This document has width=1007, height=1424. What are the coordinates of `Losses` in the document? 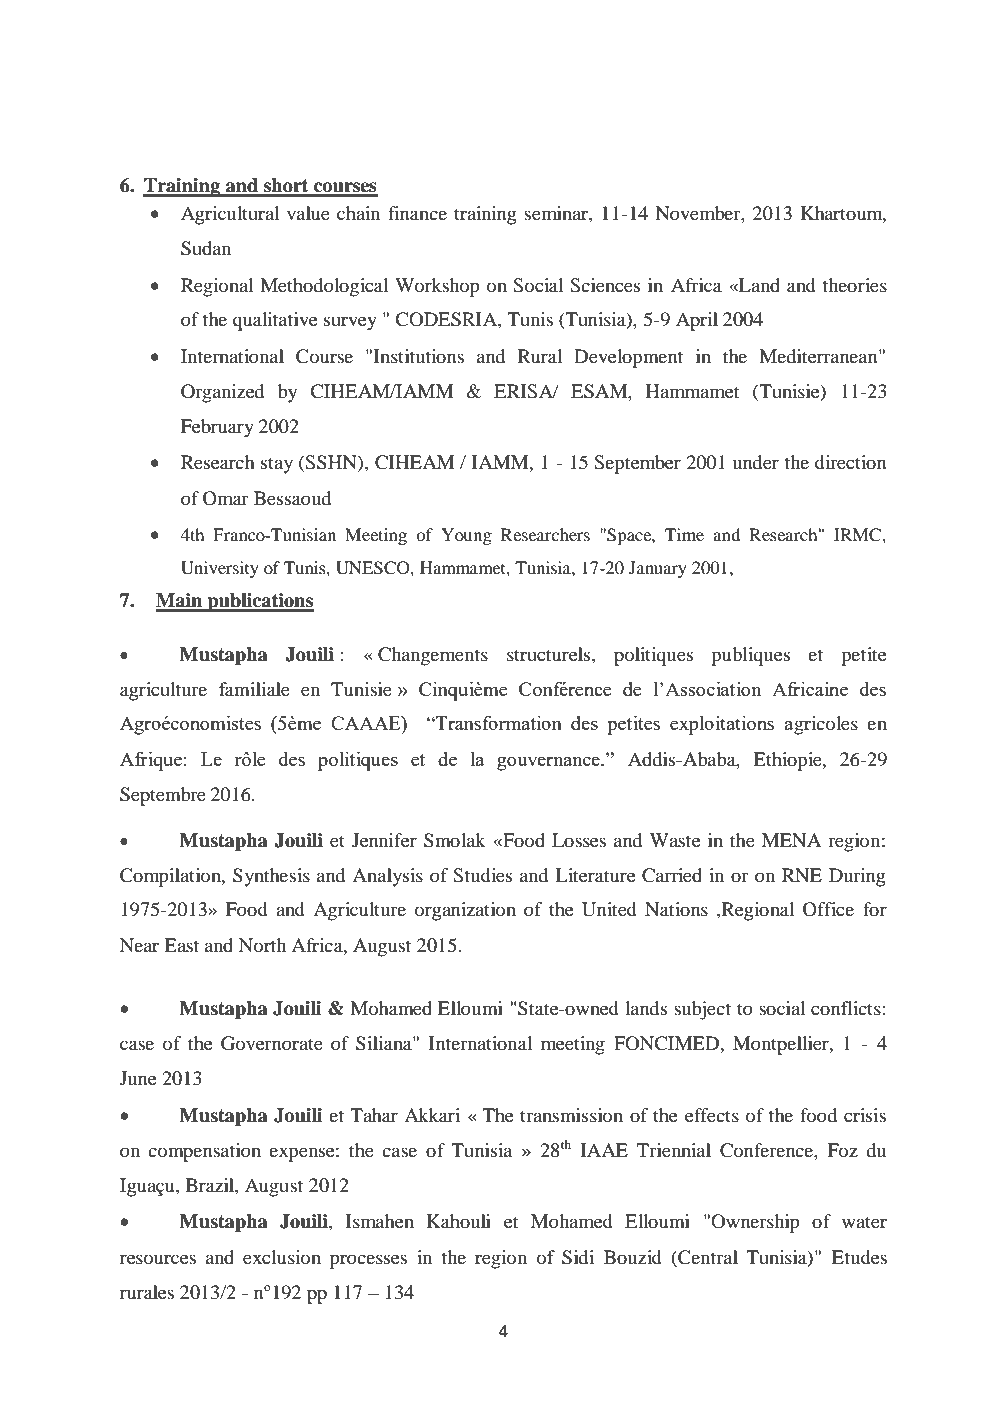 It's located at (579, 840).
